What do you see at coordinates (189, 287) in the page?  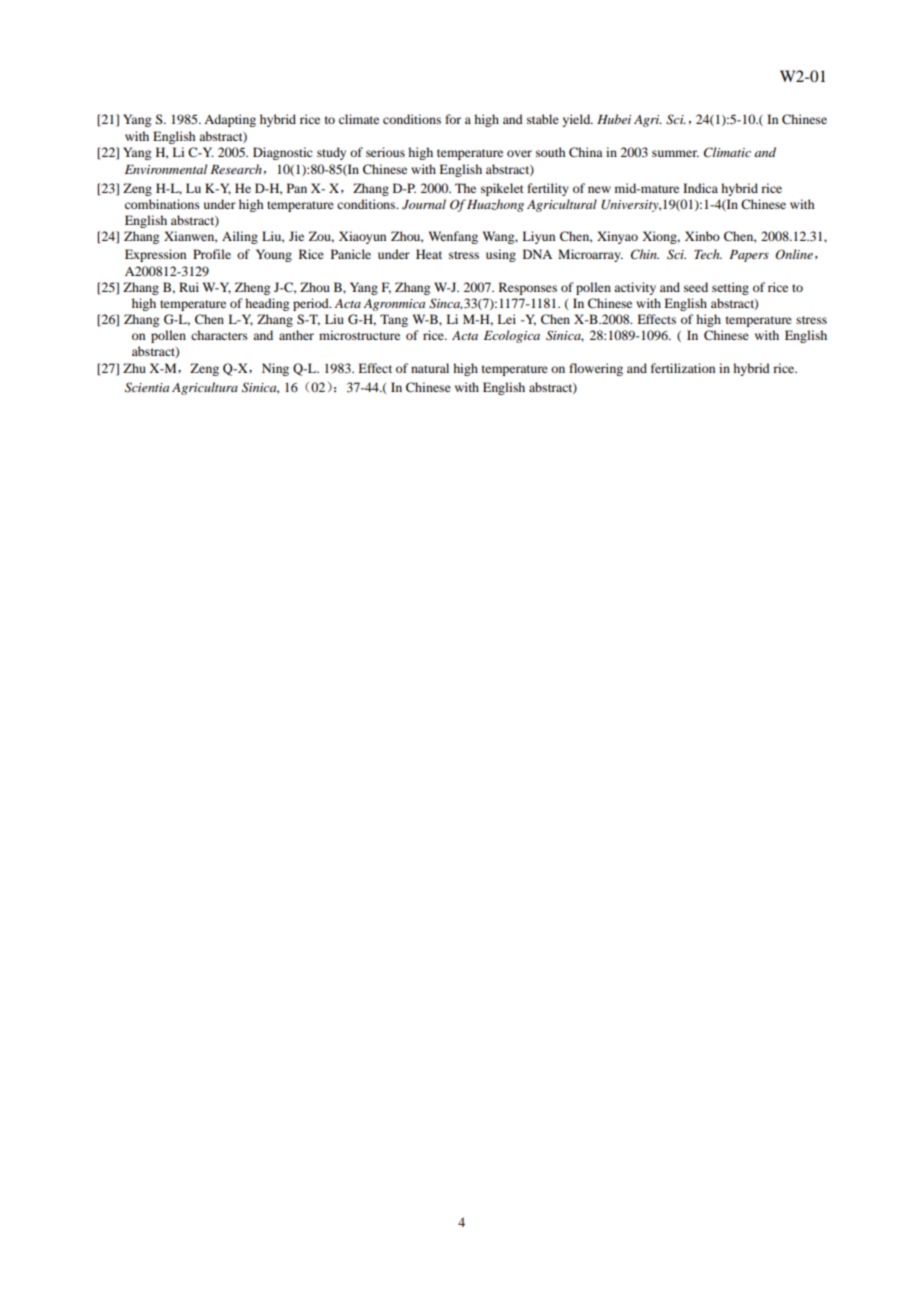 I see `Rui` at bounding box center [189, 287].
